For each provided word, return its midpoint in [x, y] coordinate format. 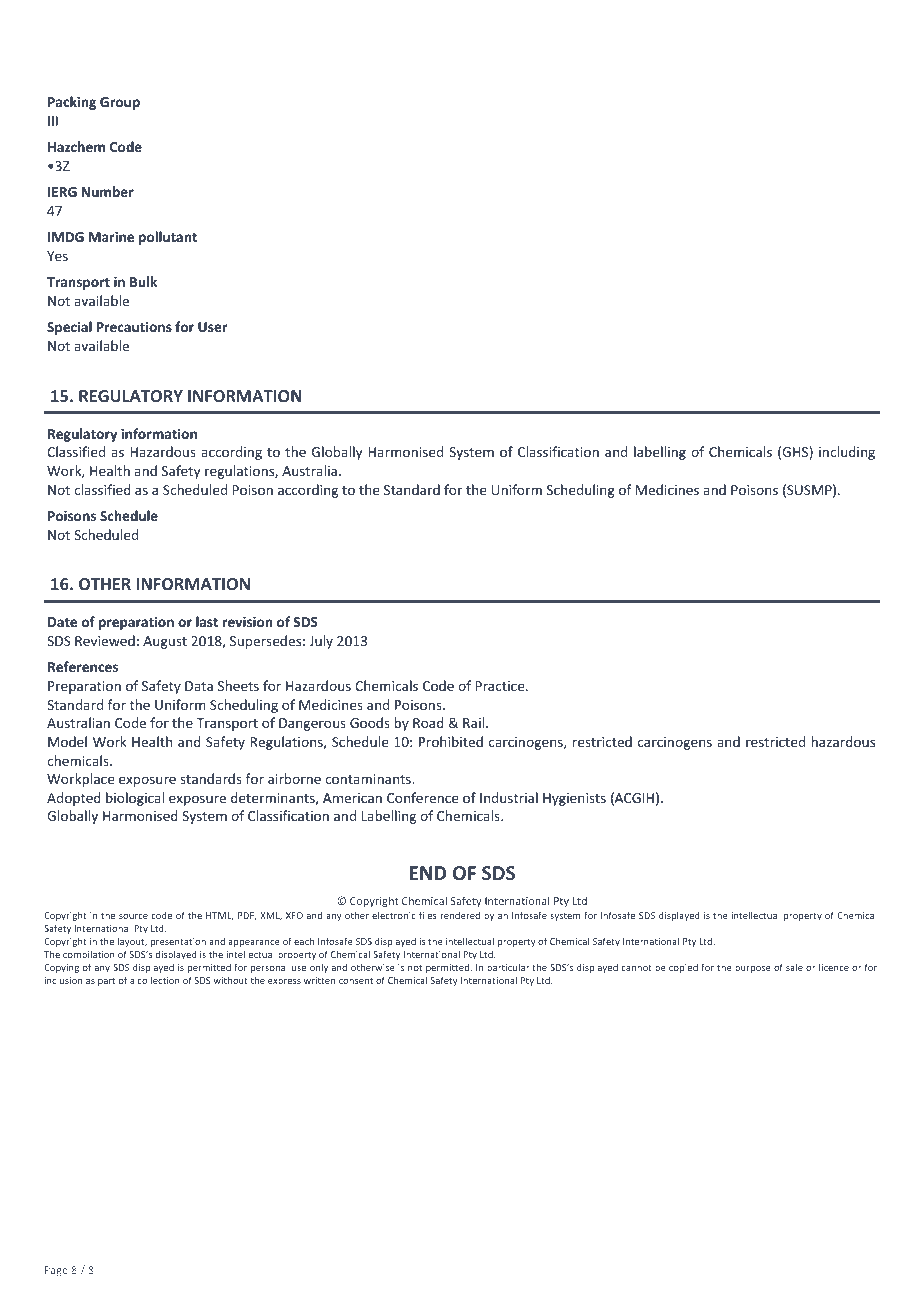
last [207, 621]
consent [356, 981]
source [133, 916]
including [847, 453]
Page [56, 1271]
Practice [501, 686]
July [321, 642]
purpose [753, 969]
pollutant [168, 238]
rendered [460, 915]
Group [120, 103]
